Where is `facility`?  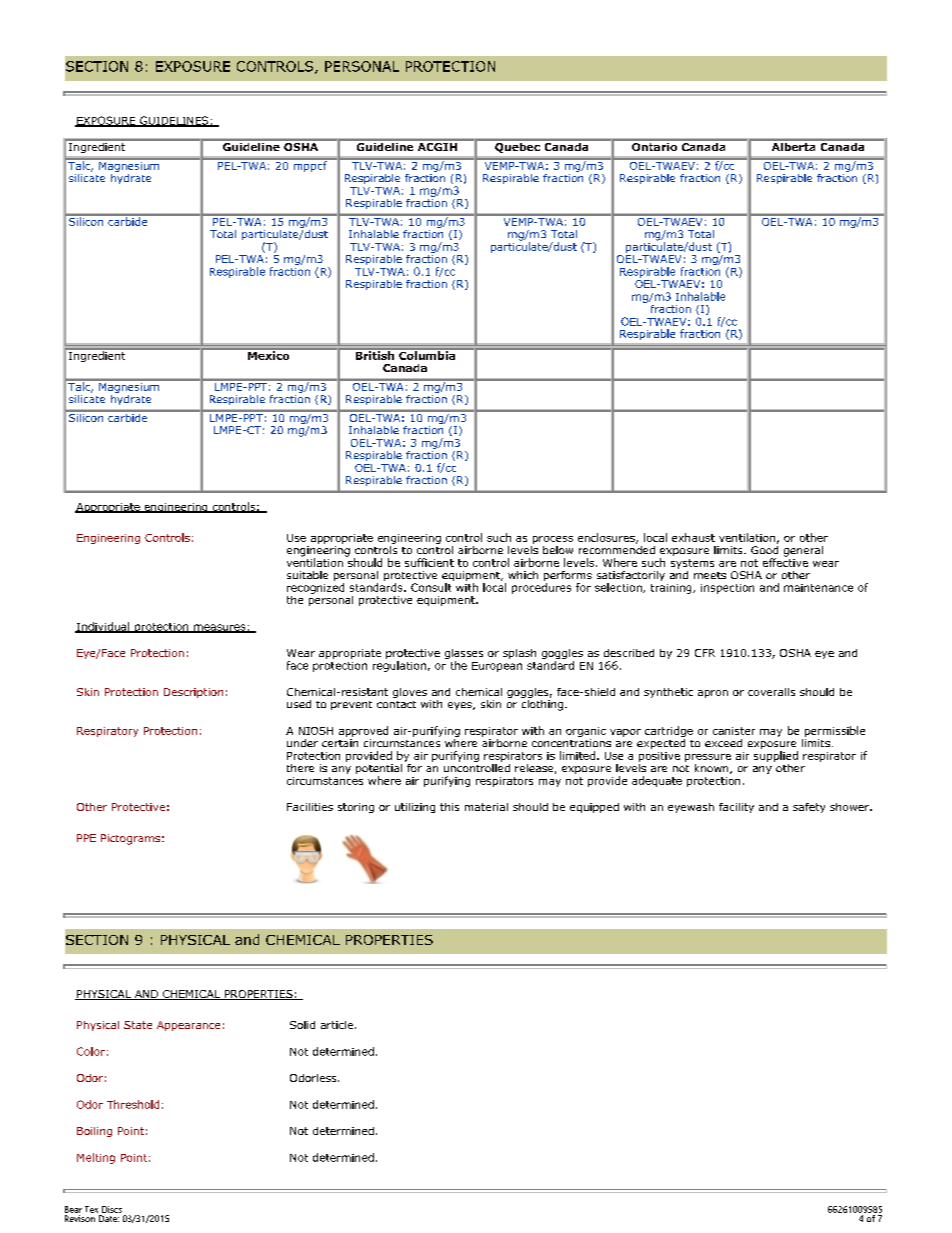 facility is located at coordinates (736, 808).
